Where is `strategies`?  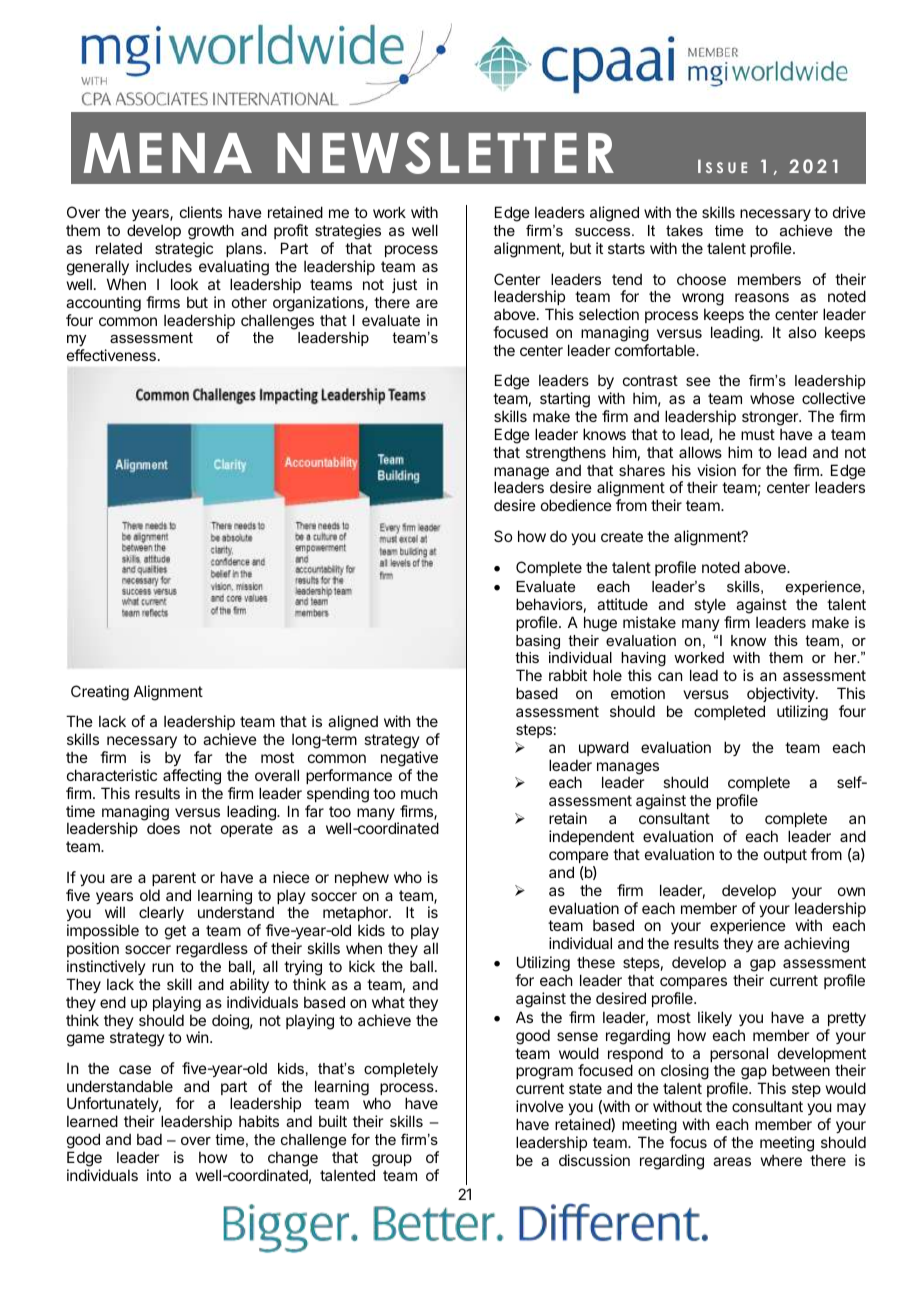 strategies is located at coordinates (348, 233).
